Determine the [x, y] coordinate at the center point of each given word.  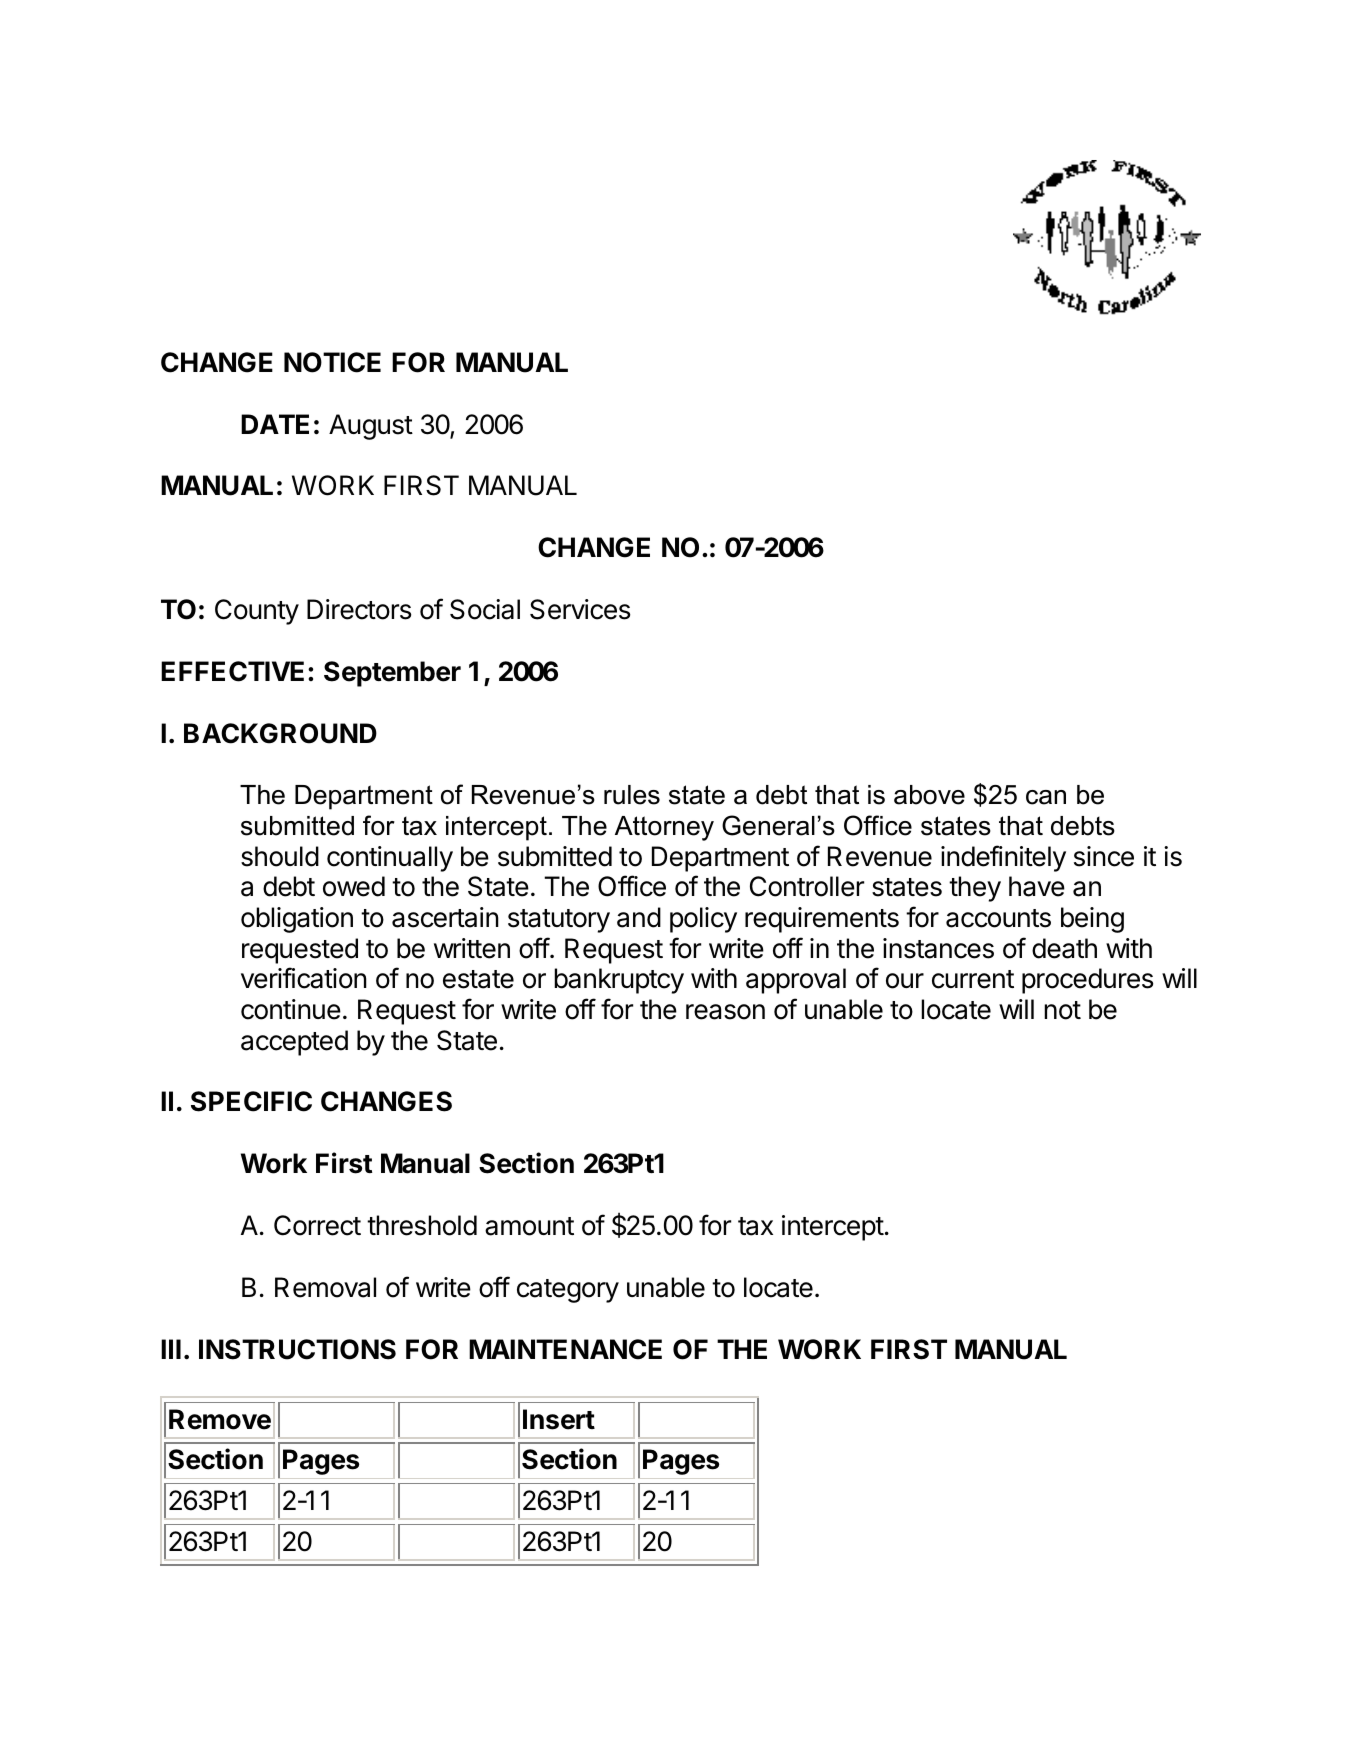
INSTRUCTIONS [297, 1349]
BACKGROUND [280, 733]
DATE [275, 424]
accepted [294, 1043]
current [973, 979]
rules [632, 795]
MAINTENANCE [565, 1349]
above [929, 795]
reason [725, 1012]
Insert [559, 1419]
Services [580, 609]
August [371, 427]
